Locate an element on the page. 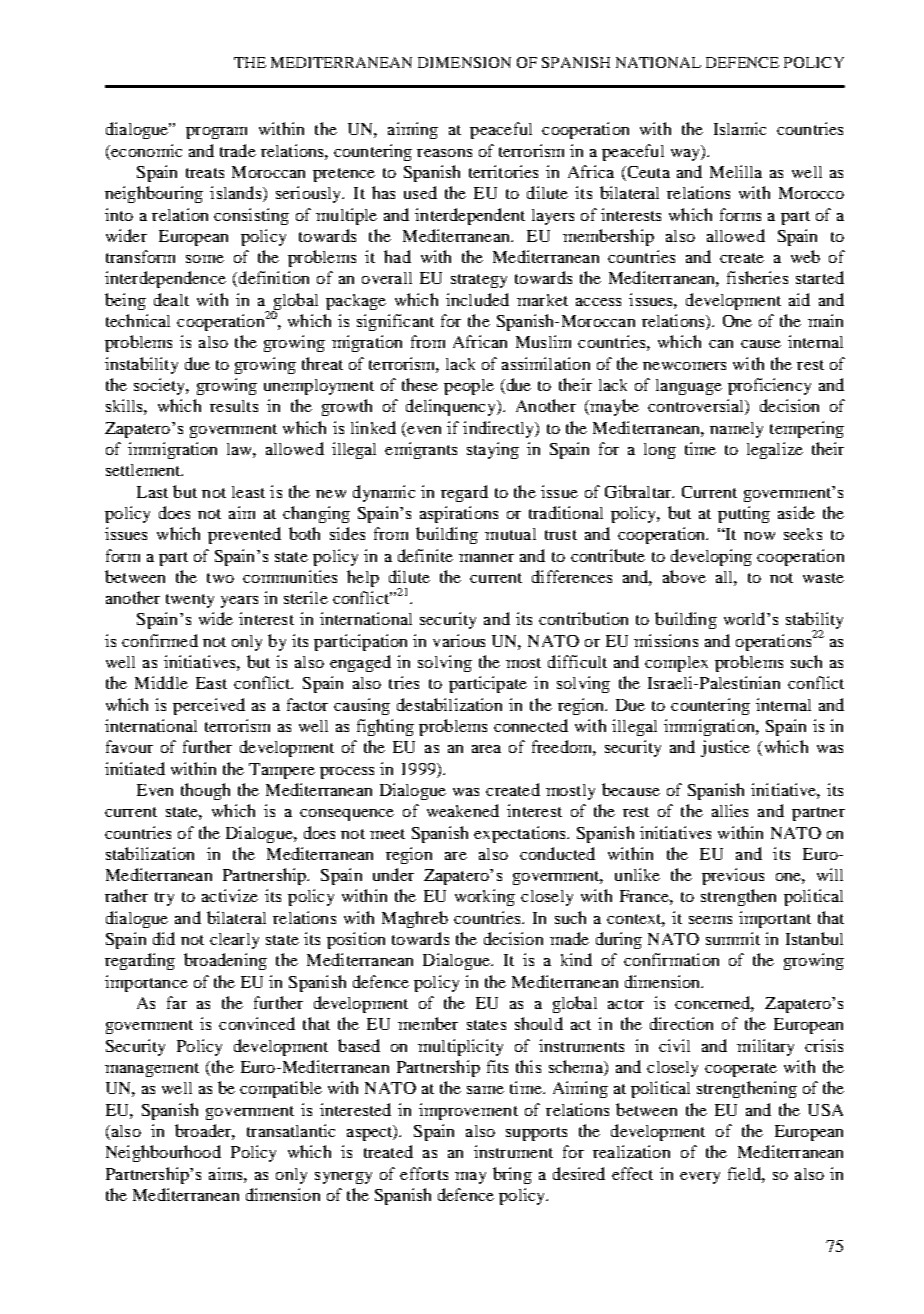  improvement is located at coordinates (468, 1111).
